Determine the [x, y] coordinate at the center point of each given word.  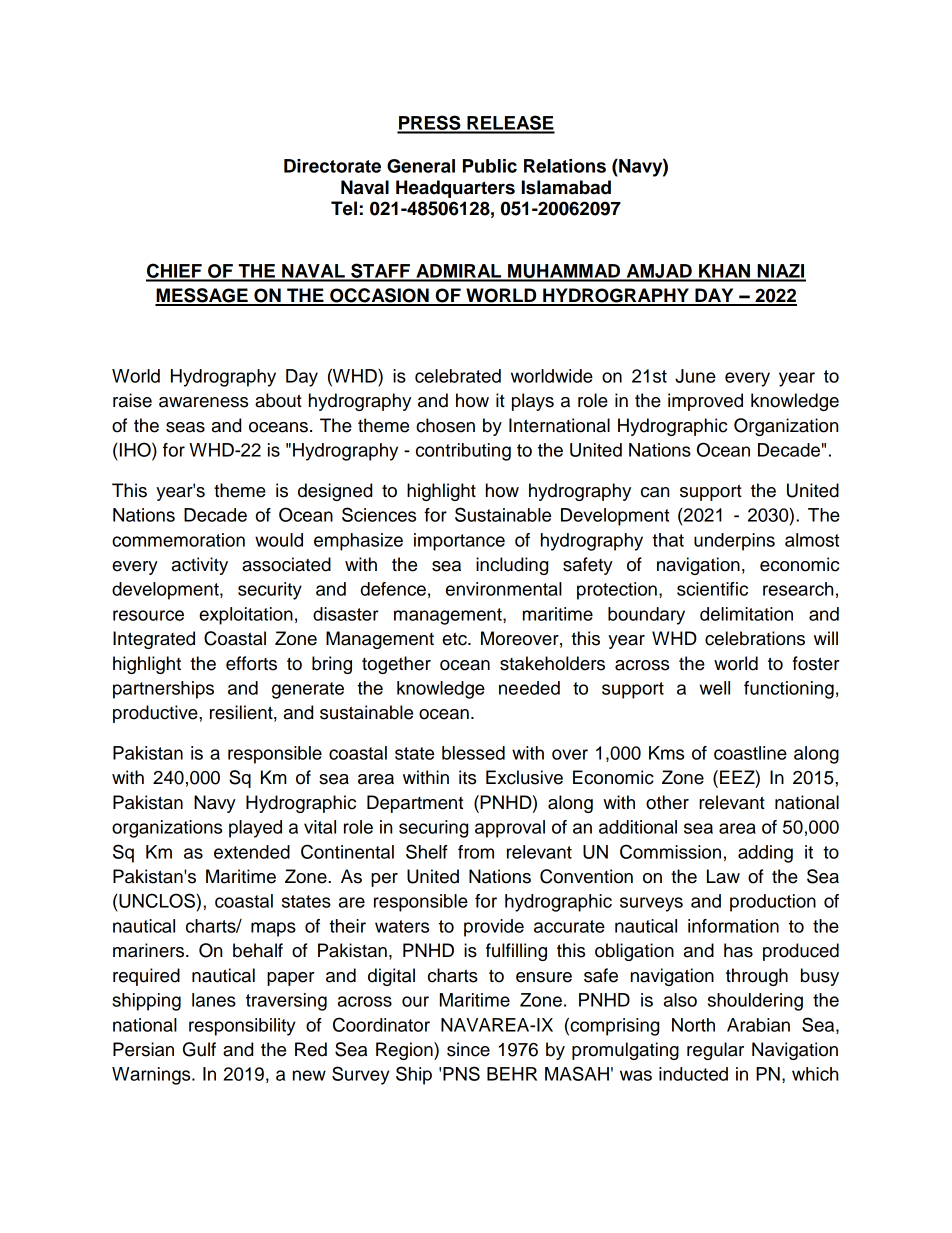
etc [455, 639]
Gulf [199, 1049]
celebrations [755, 638]
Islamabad [566, 187]
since [468, 1049]
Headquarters [455, 189]
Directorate [332, 166]
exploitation [246, 616]
